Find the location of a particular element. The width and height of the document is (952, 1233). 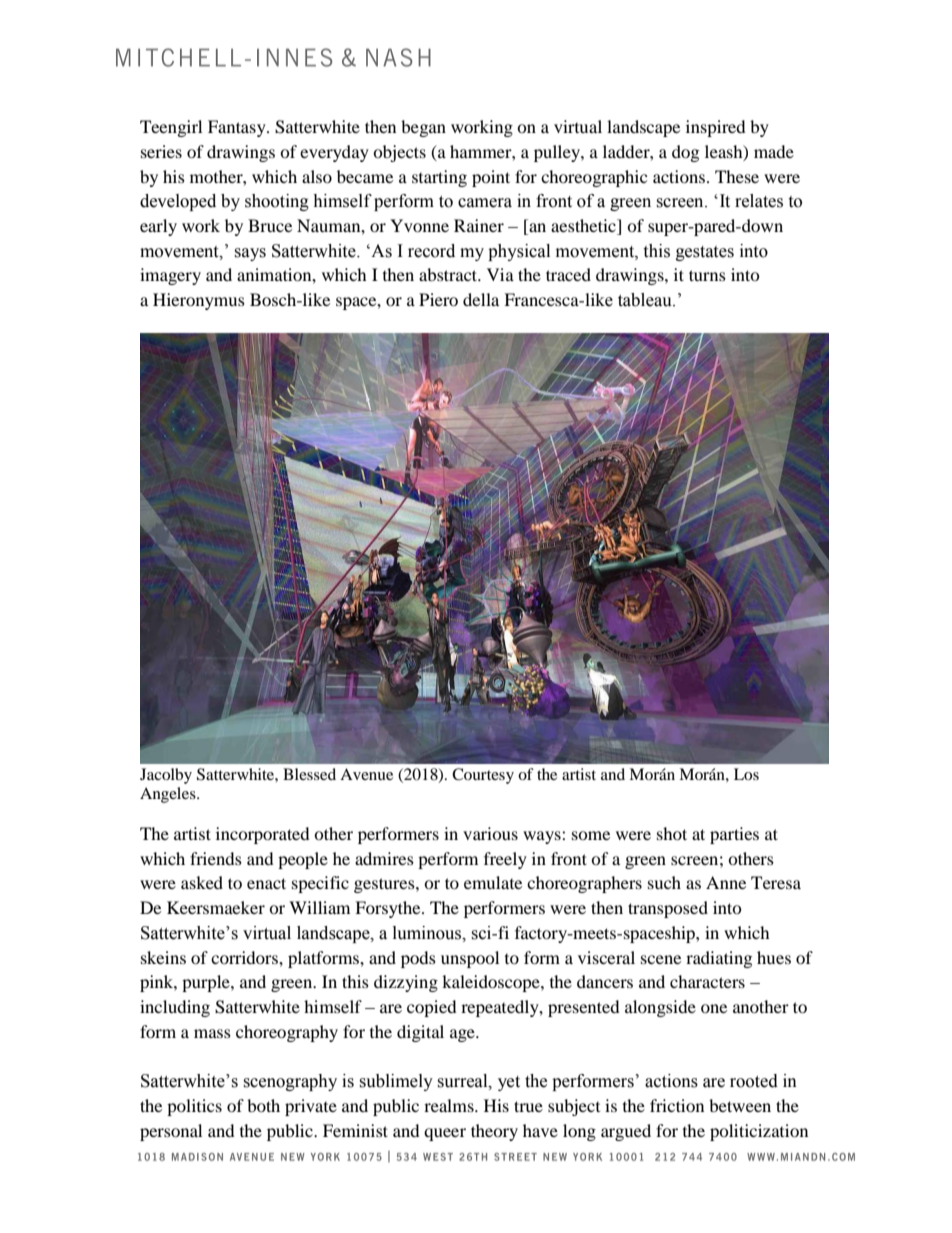

Courtesy is located at coordinates (483, 776).
